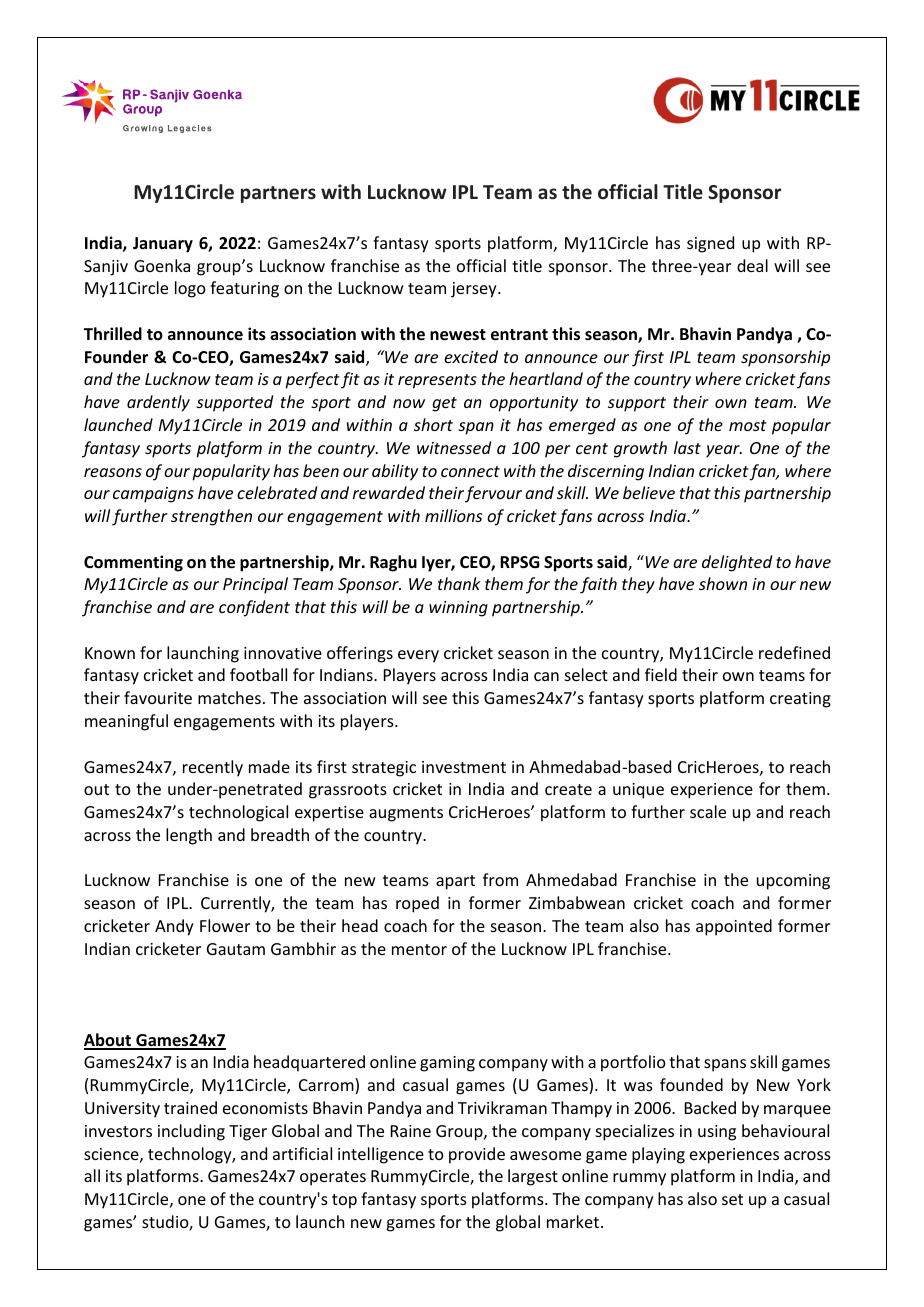 This screenshot has width=924, height=1307. Describe the element at coordinates (734, 927) in the screenshot. I see `appointed` at that location.
